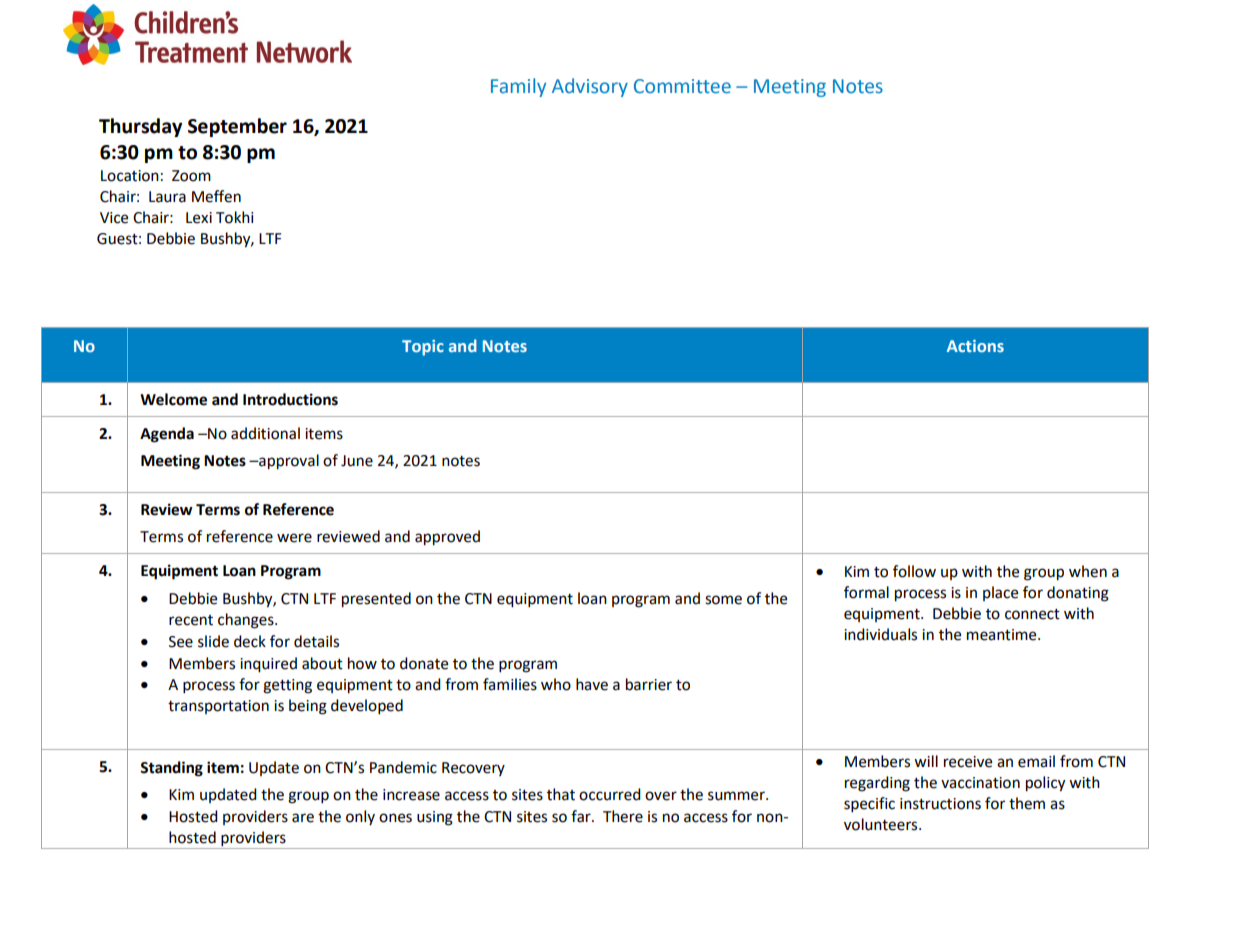 Image resolution: width=1233 pixels, height=952 pixels. What do you see at coordinates (288, 462) in the page?
I see `approval` at bounding box center [288, 462].
